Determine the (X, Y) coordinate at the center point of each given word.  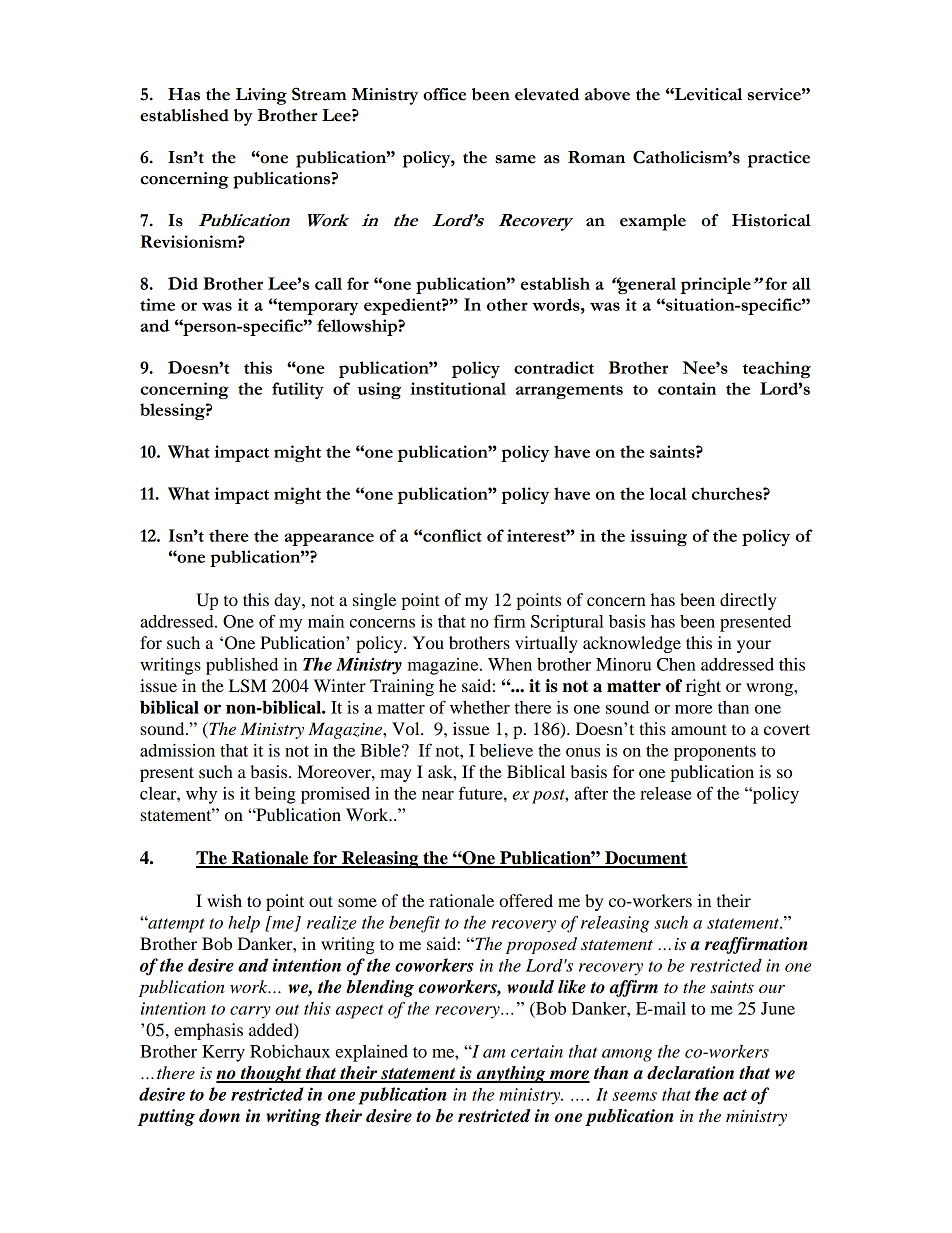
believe (506, 750)
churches (728, 493)
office (444, 94)
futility (298, 390)
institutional (458, 388)
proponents (715, 753)
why (201, 795)
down (219, 1116)
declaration (690, 1073)
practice (779, 159)
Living (261, 96)
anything (511, 1074)
